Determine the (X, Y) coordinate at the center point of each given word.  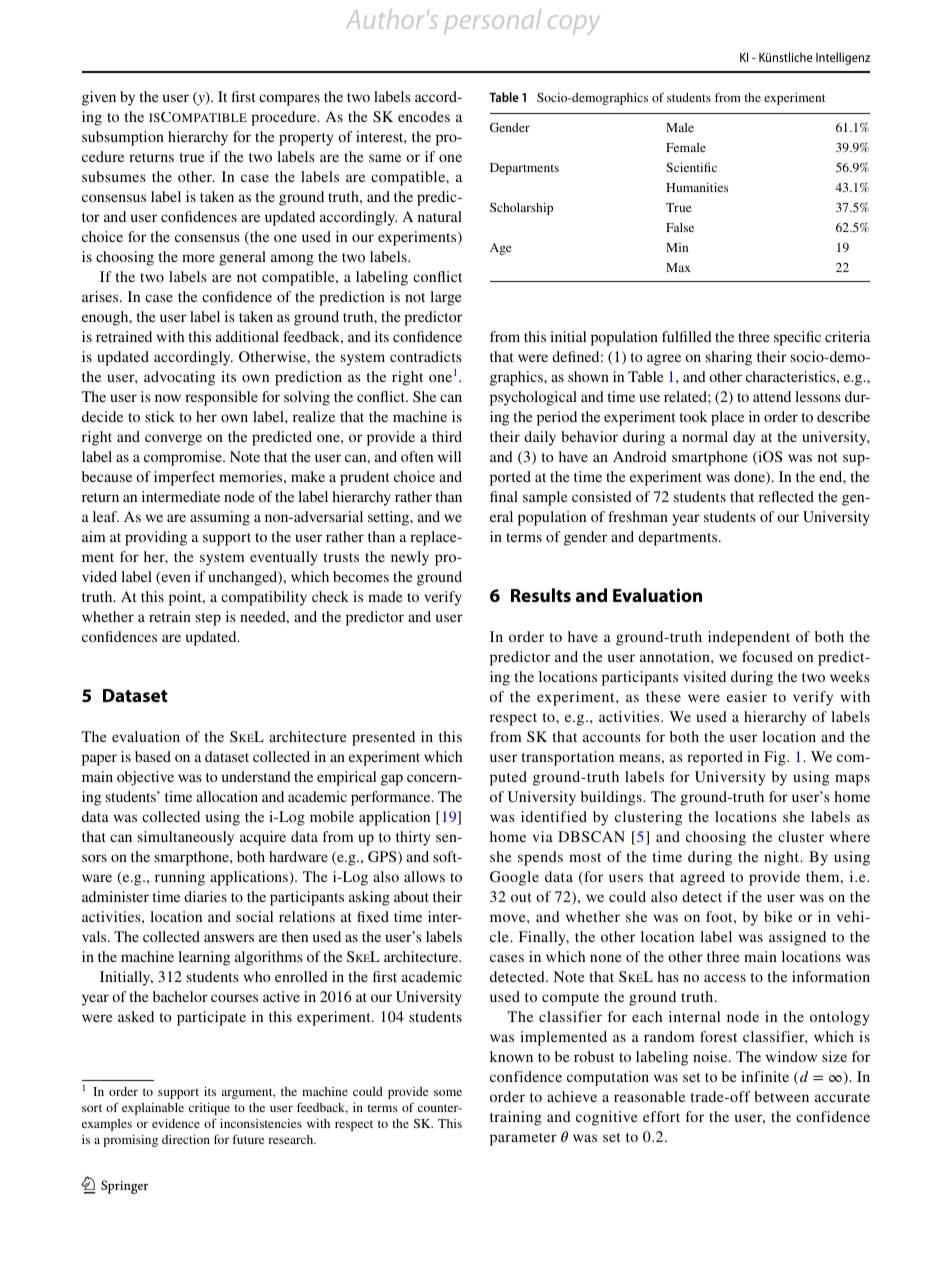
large (446, 298)
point (186, 598)
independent (749, 638)
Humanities (697, 187)
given (99, 98)
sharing (729, 358)
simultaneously (186, 838)
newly (410, 558)
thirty (413, 838)
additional (247, 336)
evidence (176, 1123)
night (783, 858)
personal (492, 21)
